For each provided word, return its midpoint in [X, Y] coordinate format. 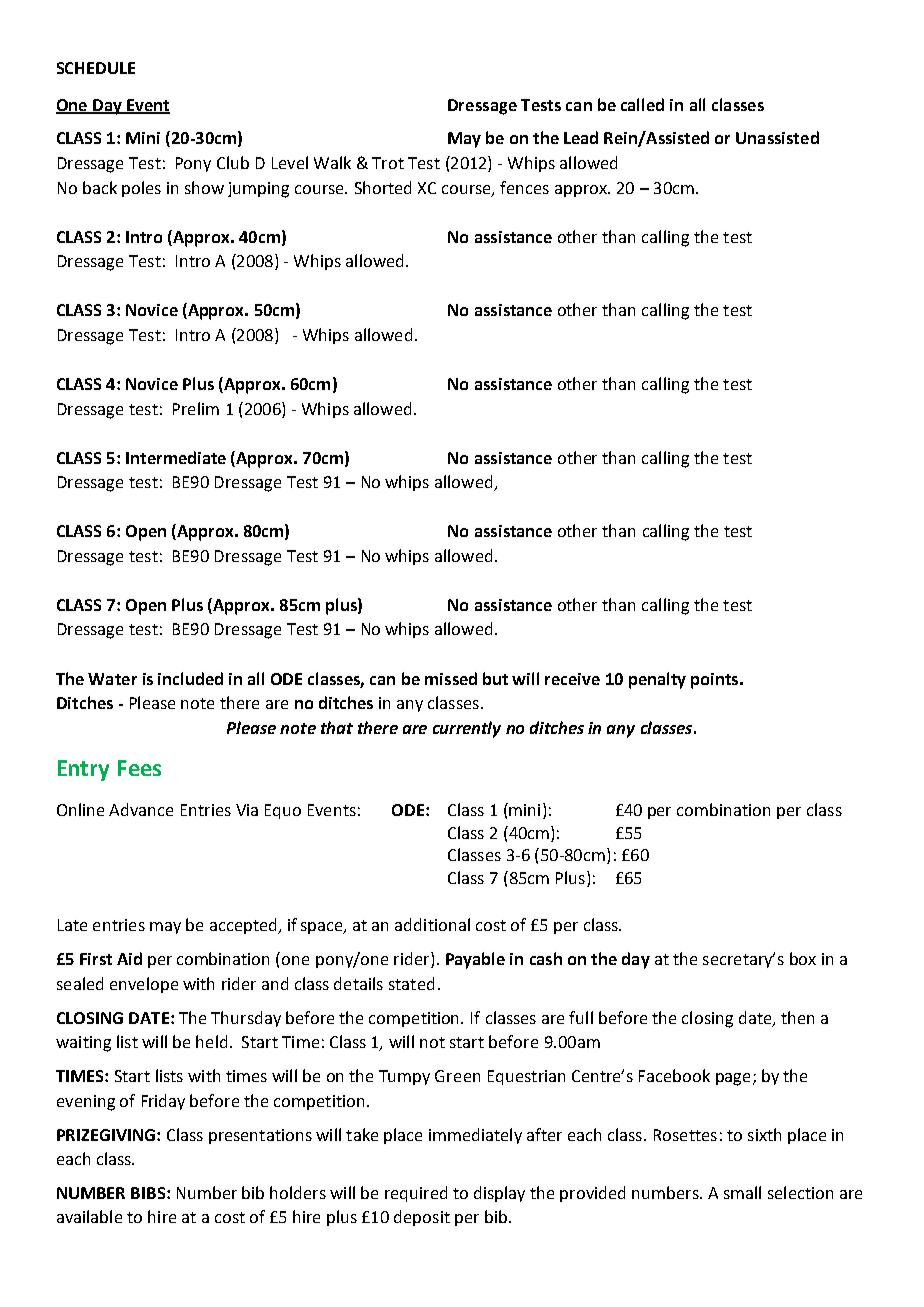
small [742, 1192]
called [642, 104]
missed [451, 678]
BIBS [149, 1193]
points [716, 681]
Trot [388, 163]
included [190, 678]
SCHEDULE [96, 68]
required [416, 1194]
